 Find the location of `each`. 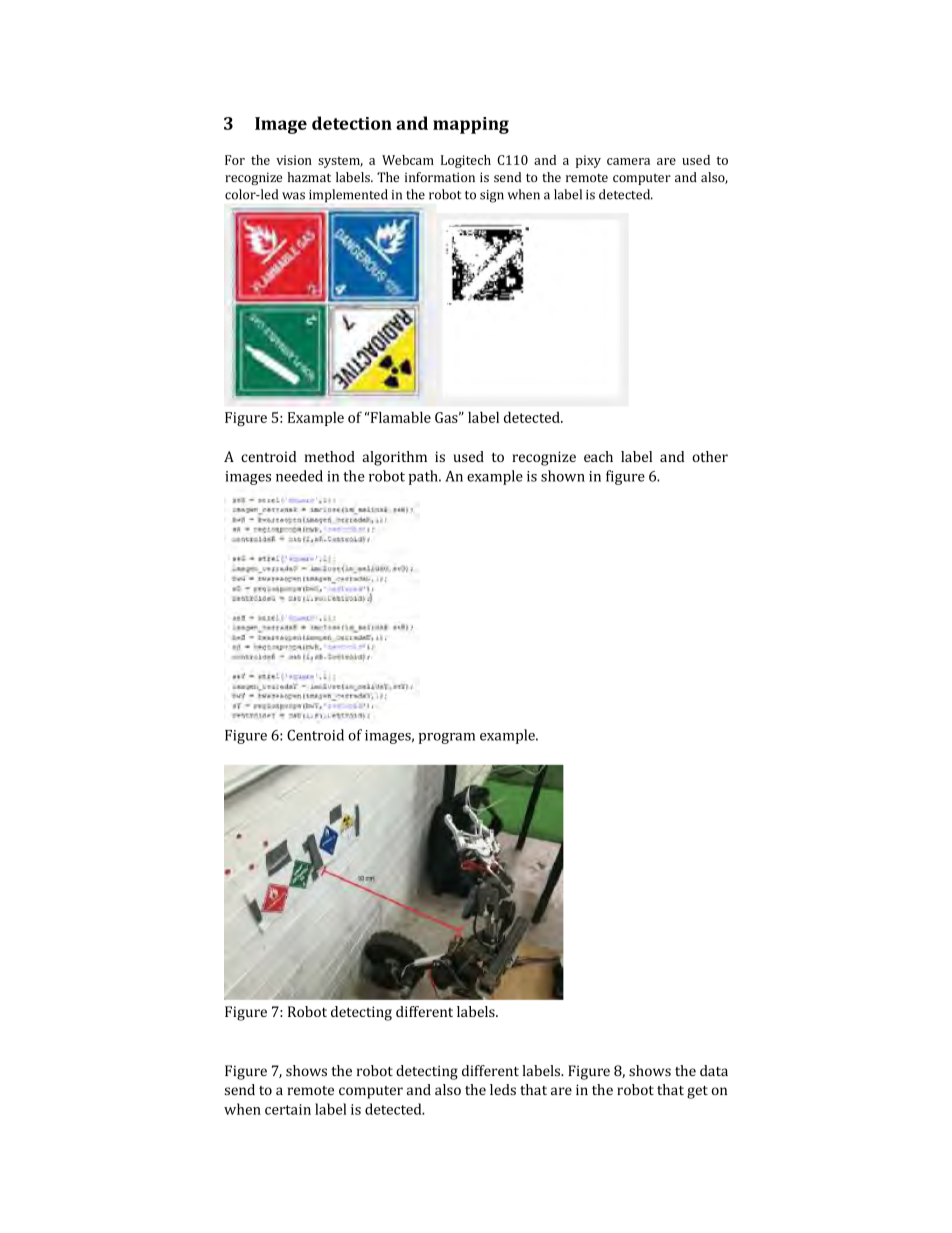

each is located at coordinates (598, 456).
